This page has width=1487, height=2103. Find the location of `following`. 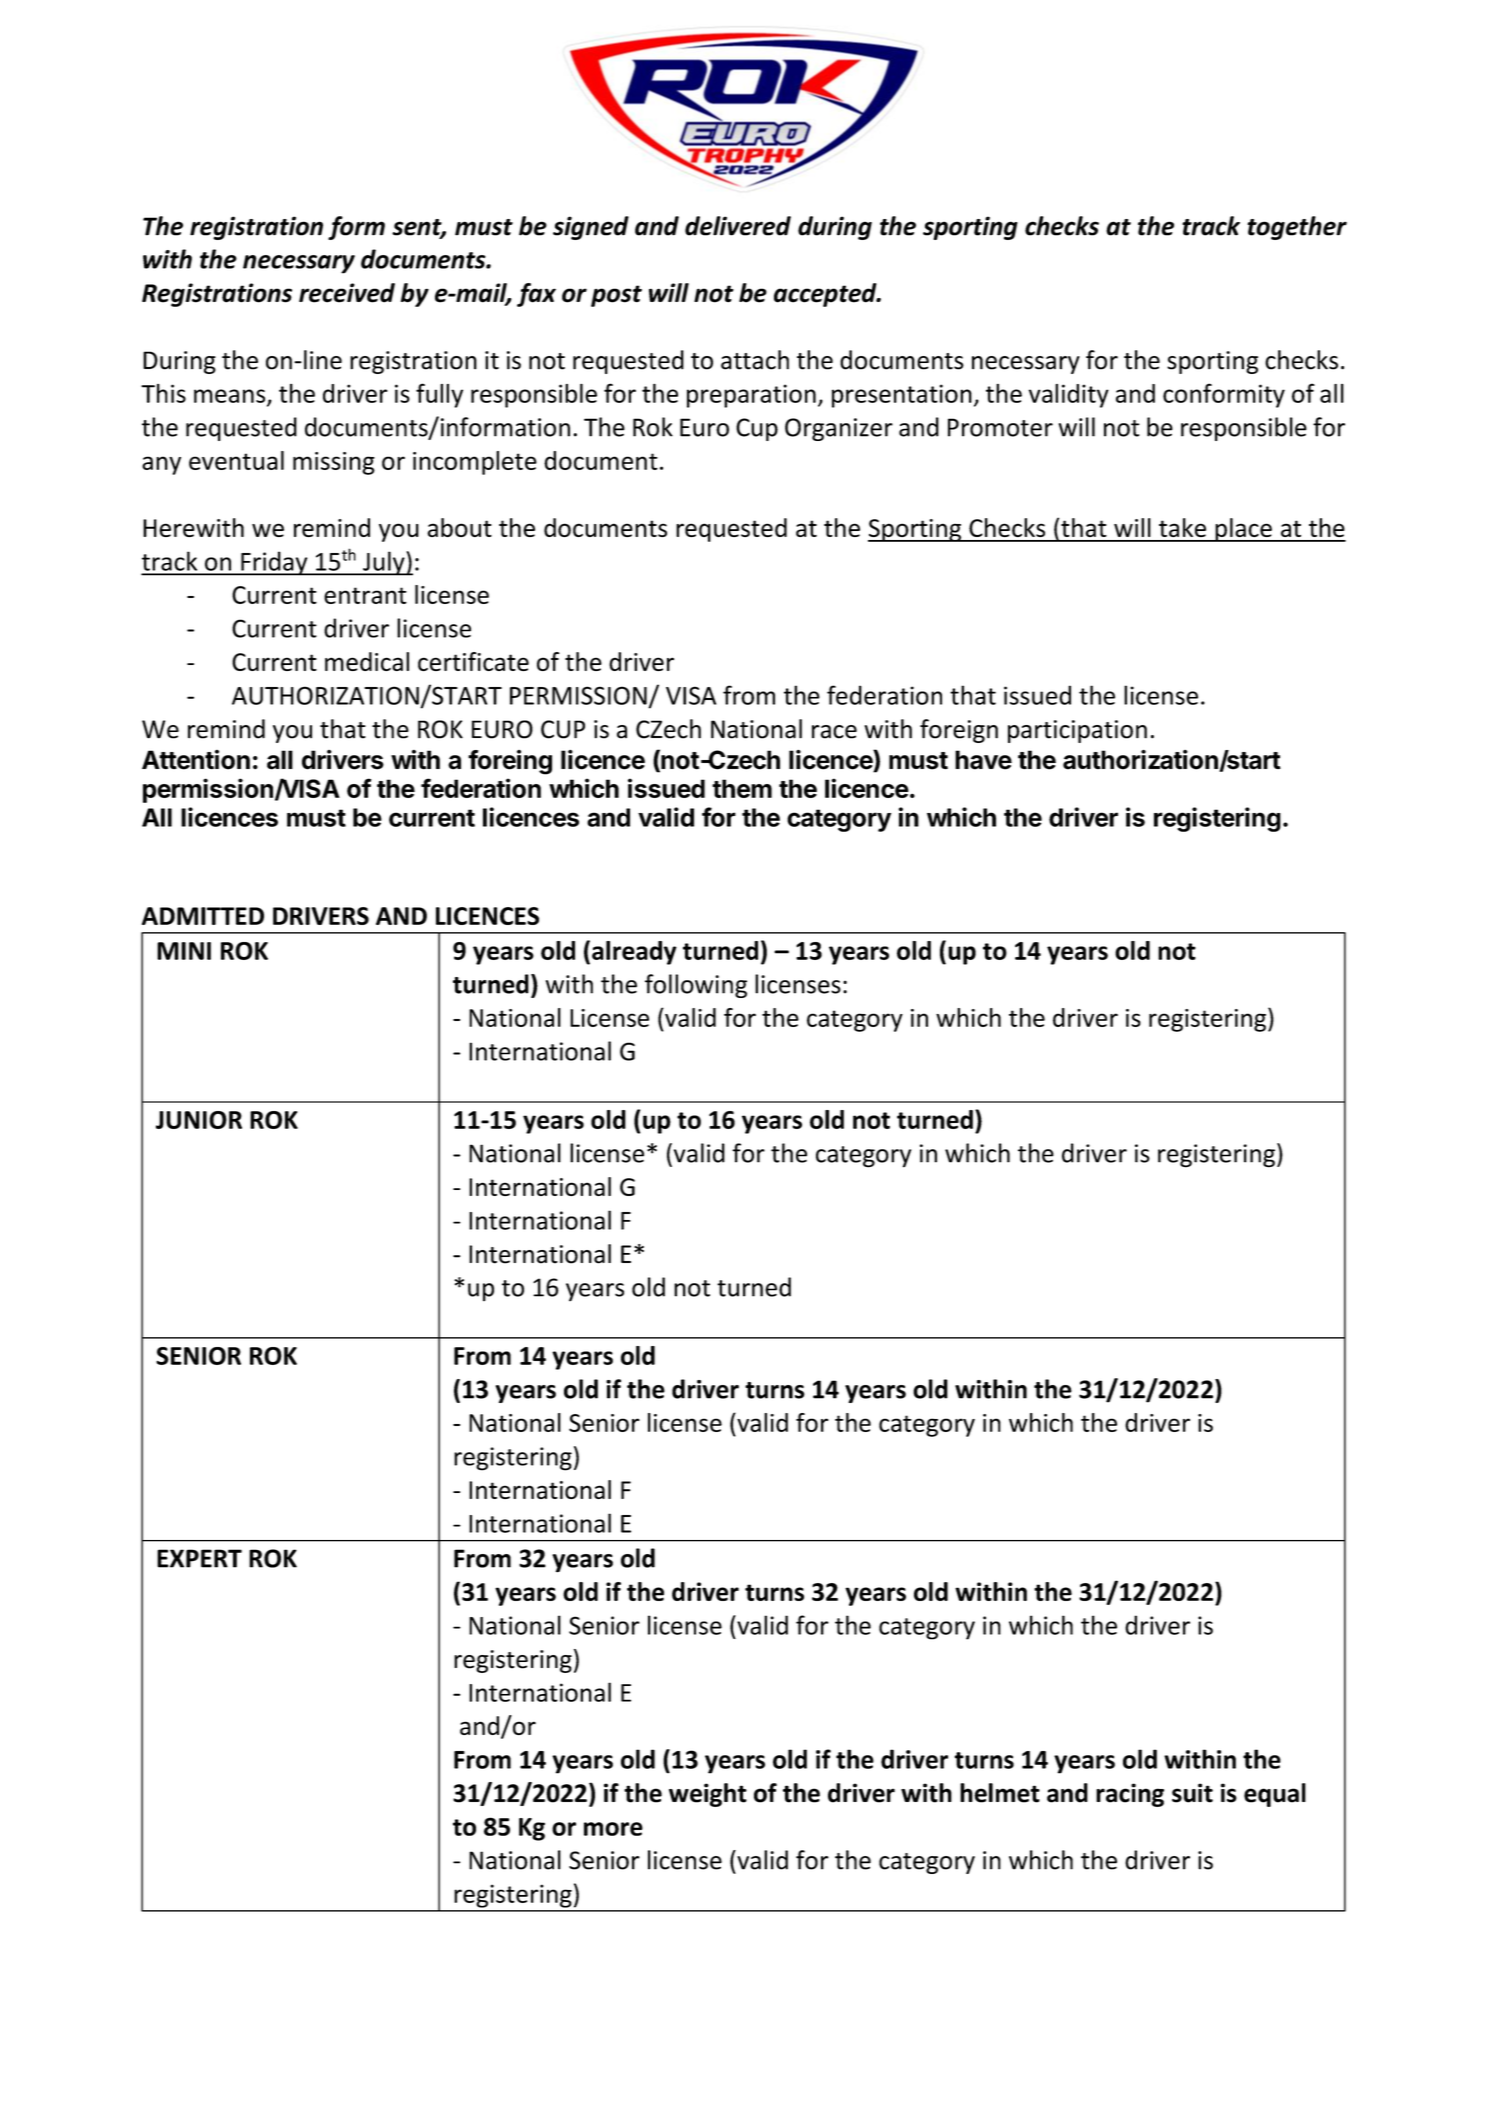

following is located at coordinates (696, 986).
